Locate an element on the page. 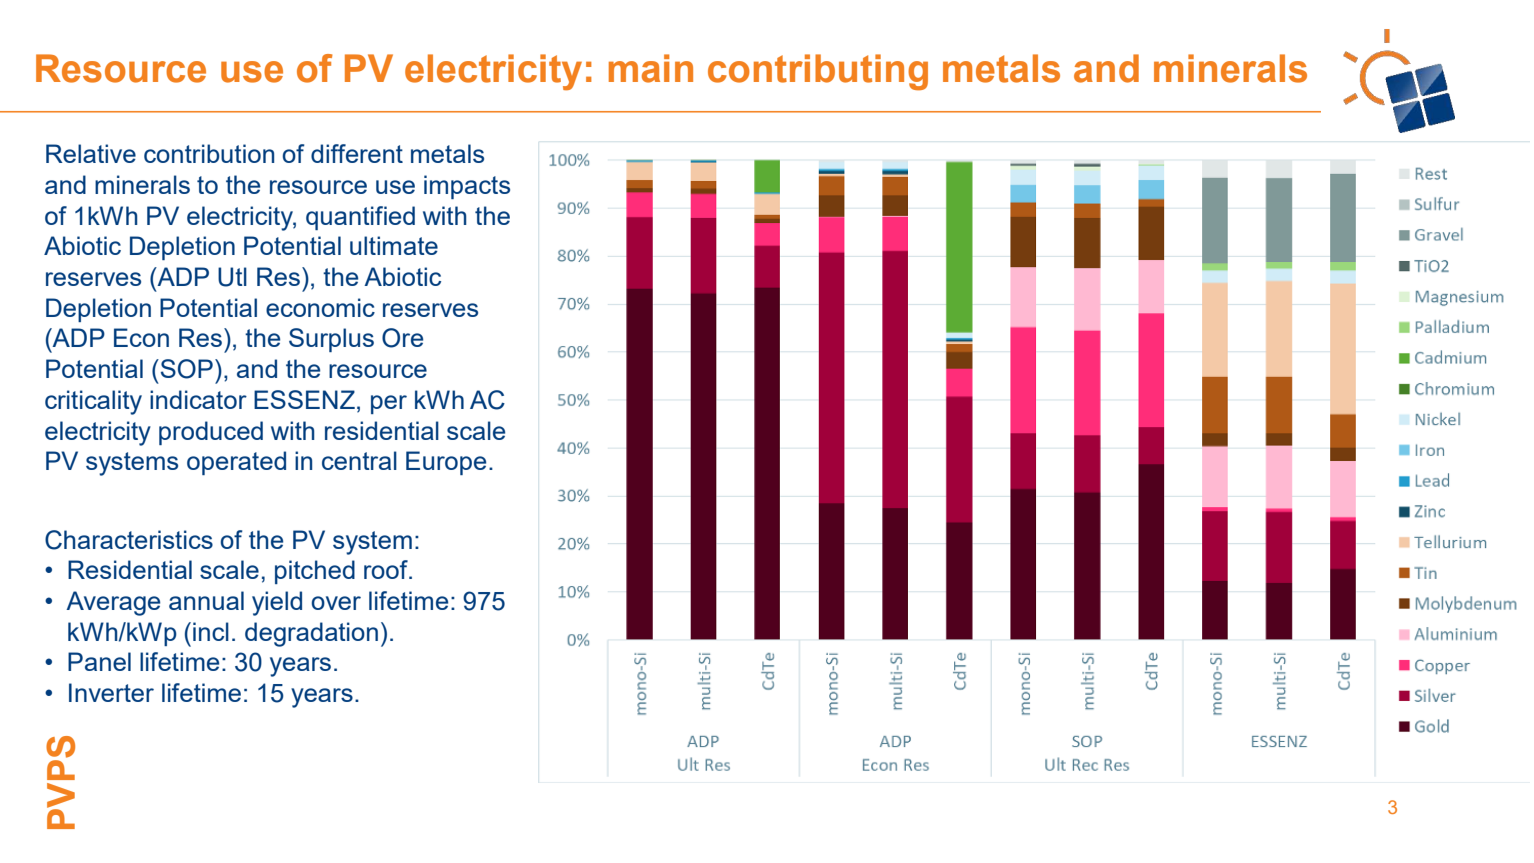  impacts is located at coordinates (467, 187).
